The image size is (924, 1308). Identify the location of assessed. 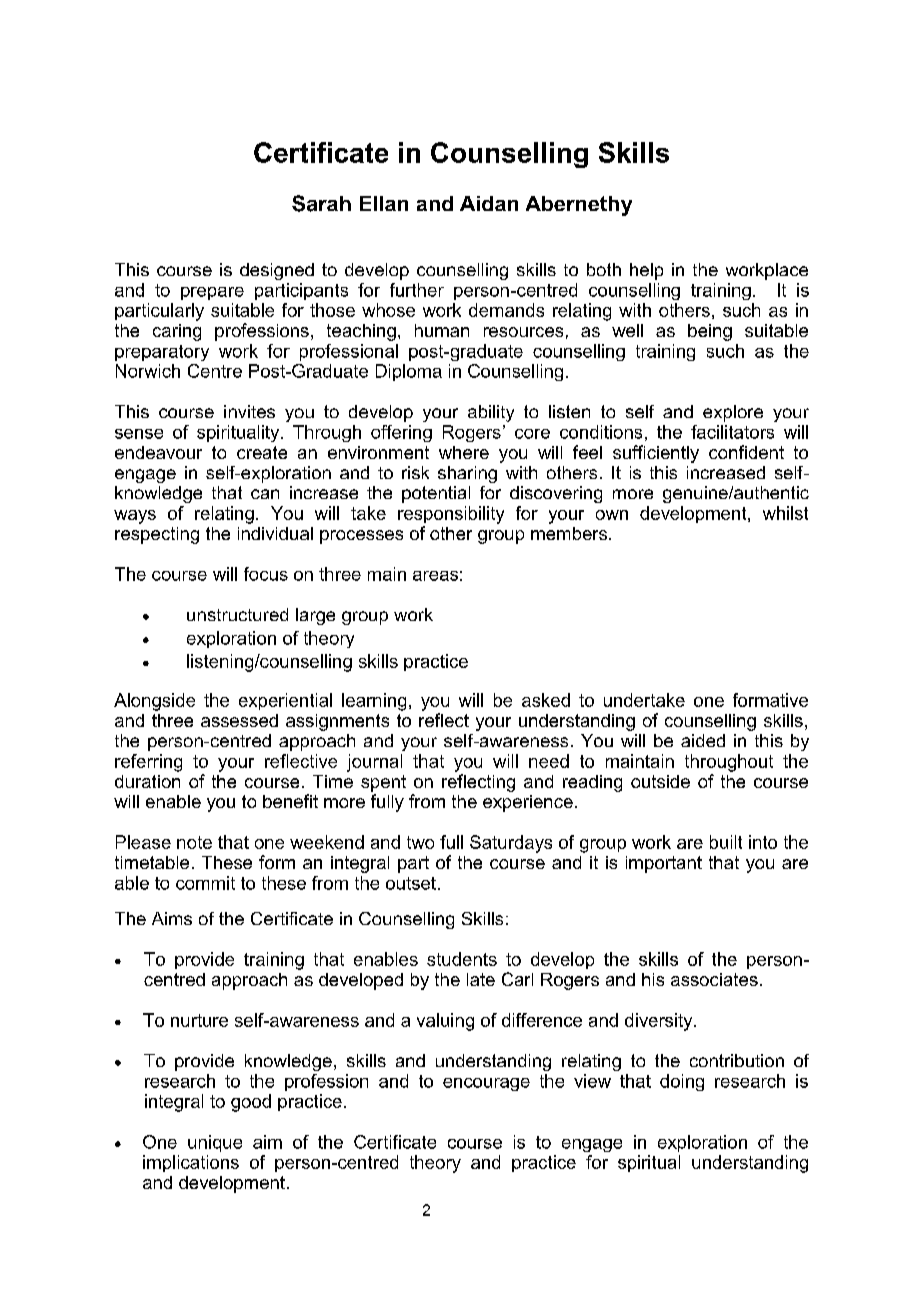
(239, 720).
